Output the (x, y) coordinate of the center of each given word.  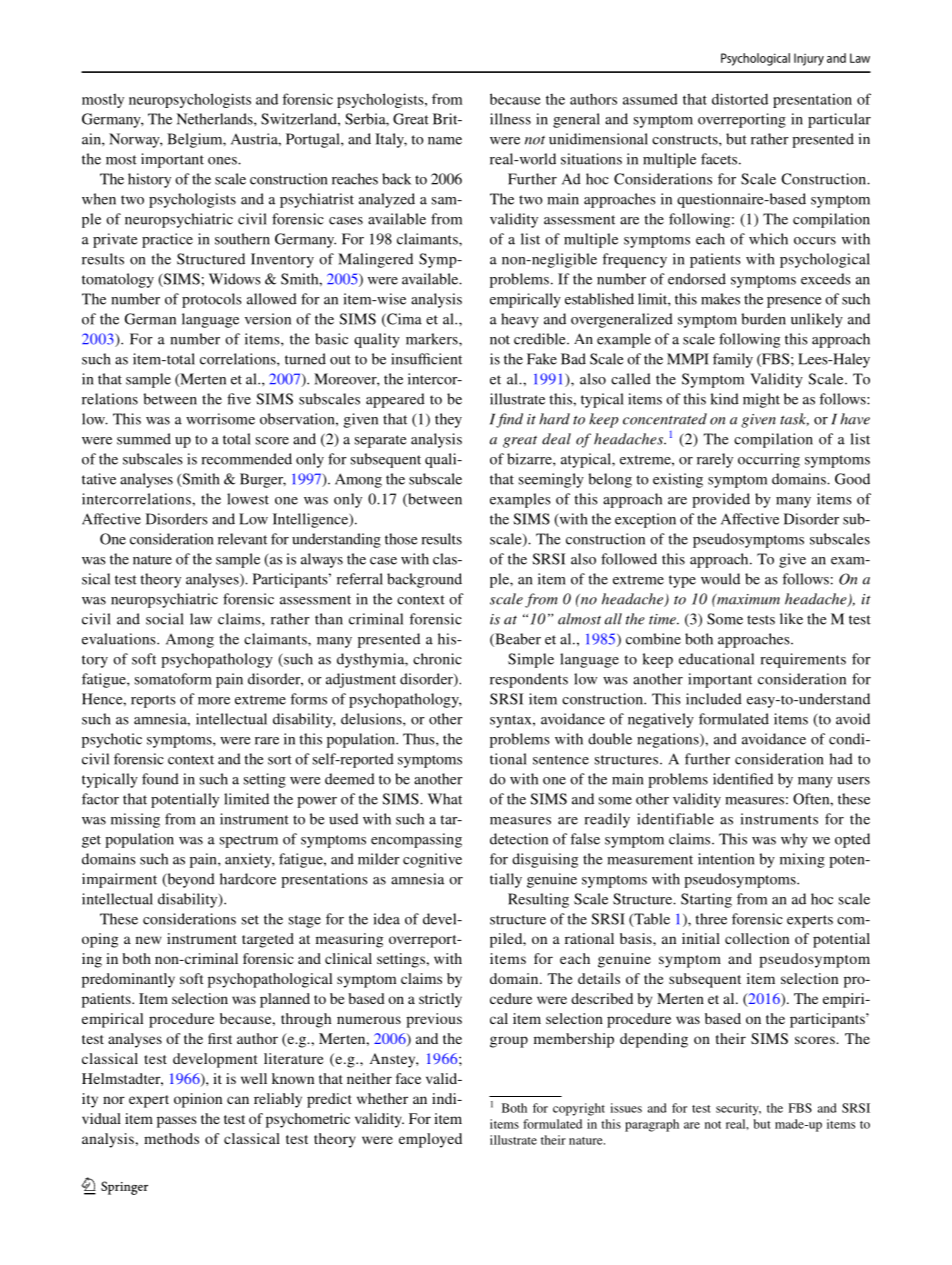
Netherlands (216, 119)
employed (430, 1140)
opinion (198, 1100)
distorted (740, 99)
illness (510, 119)
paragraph (652, 1125)
